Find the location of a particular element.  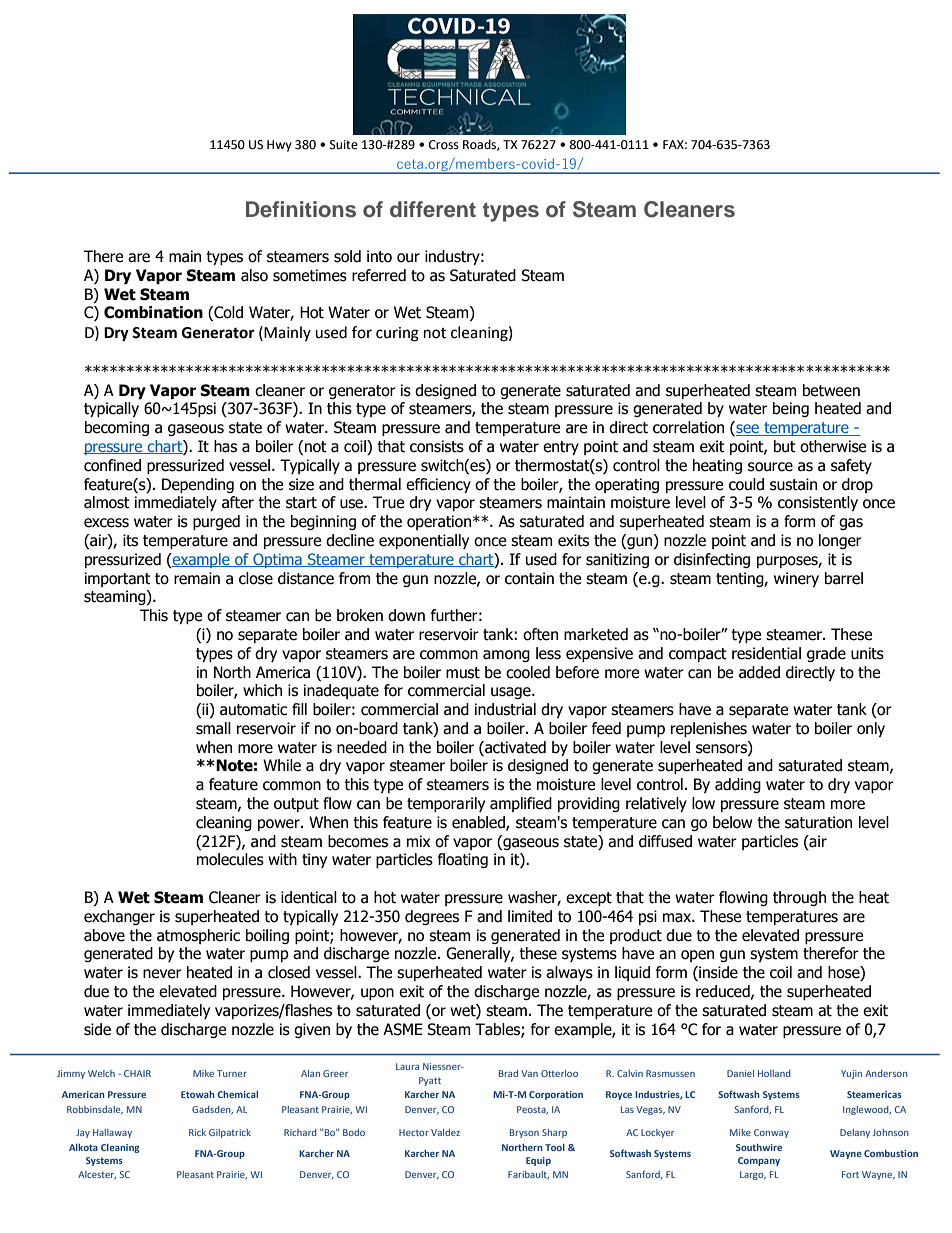

limited is located at coordinates (530, 916).
